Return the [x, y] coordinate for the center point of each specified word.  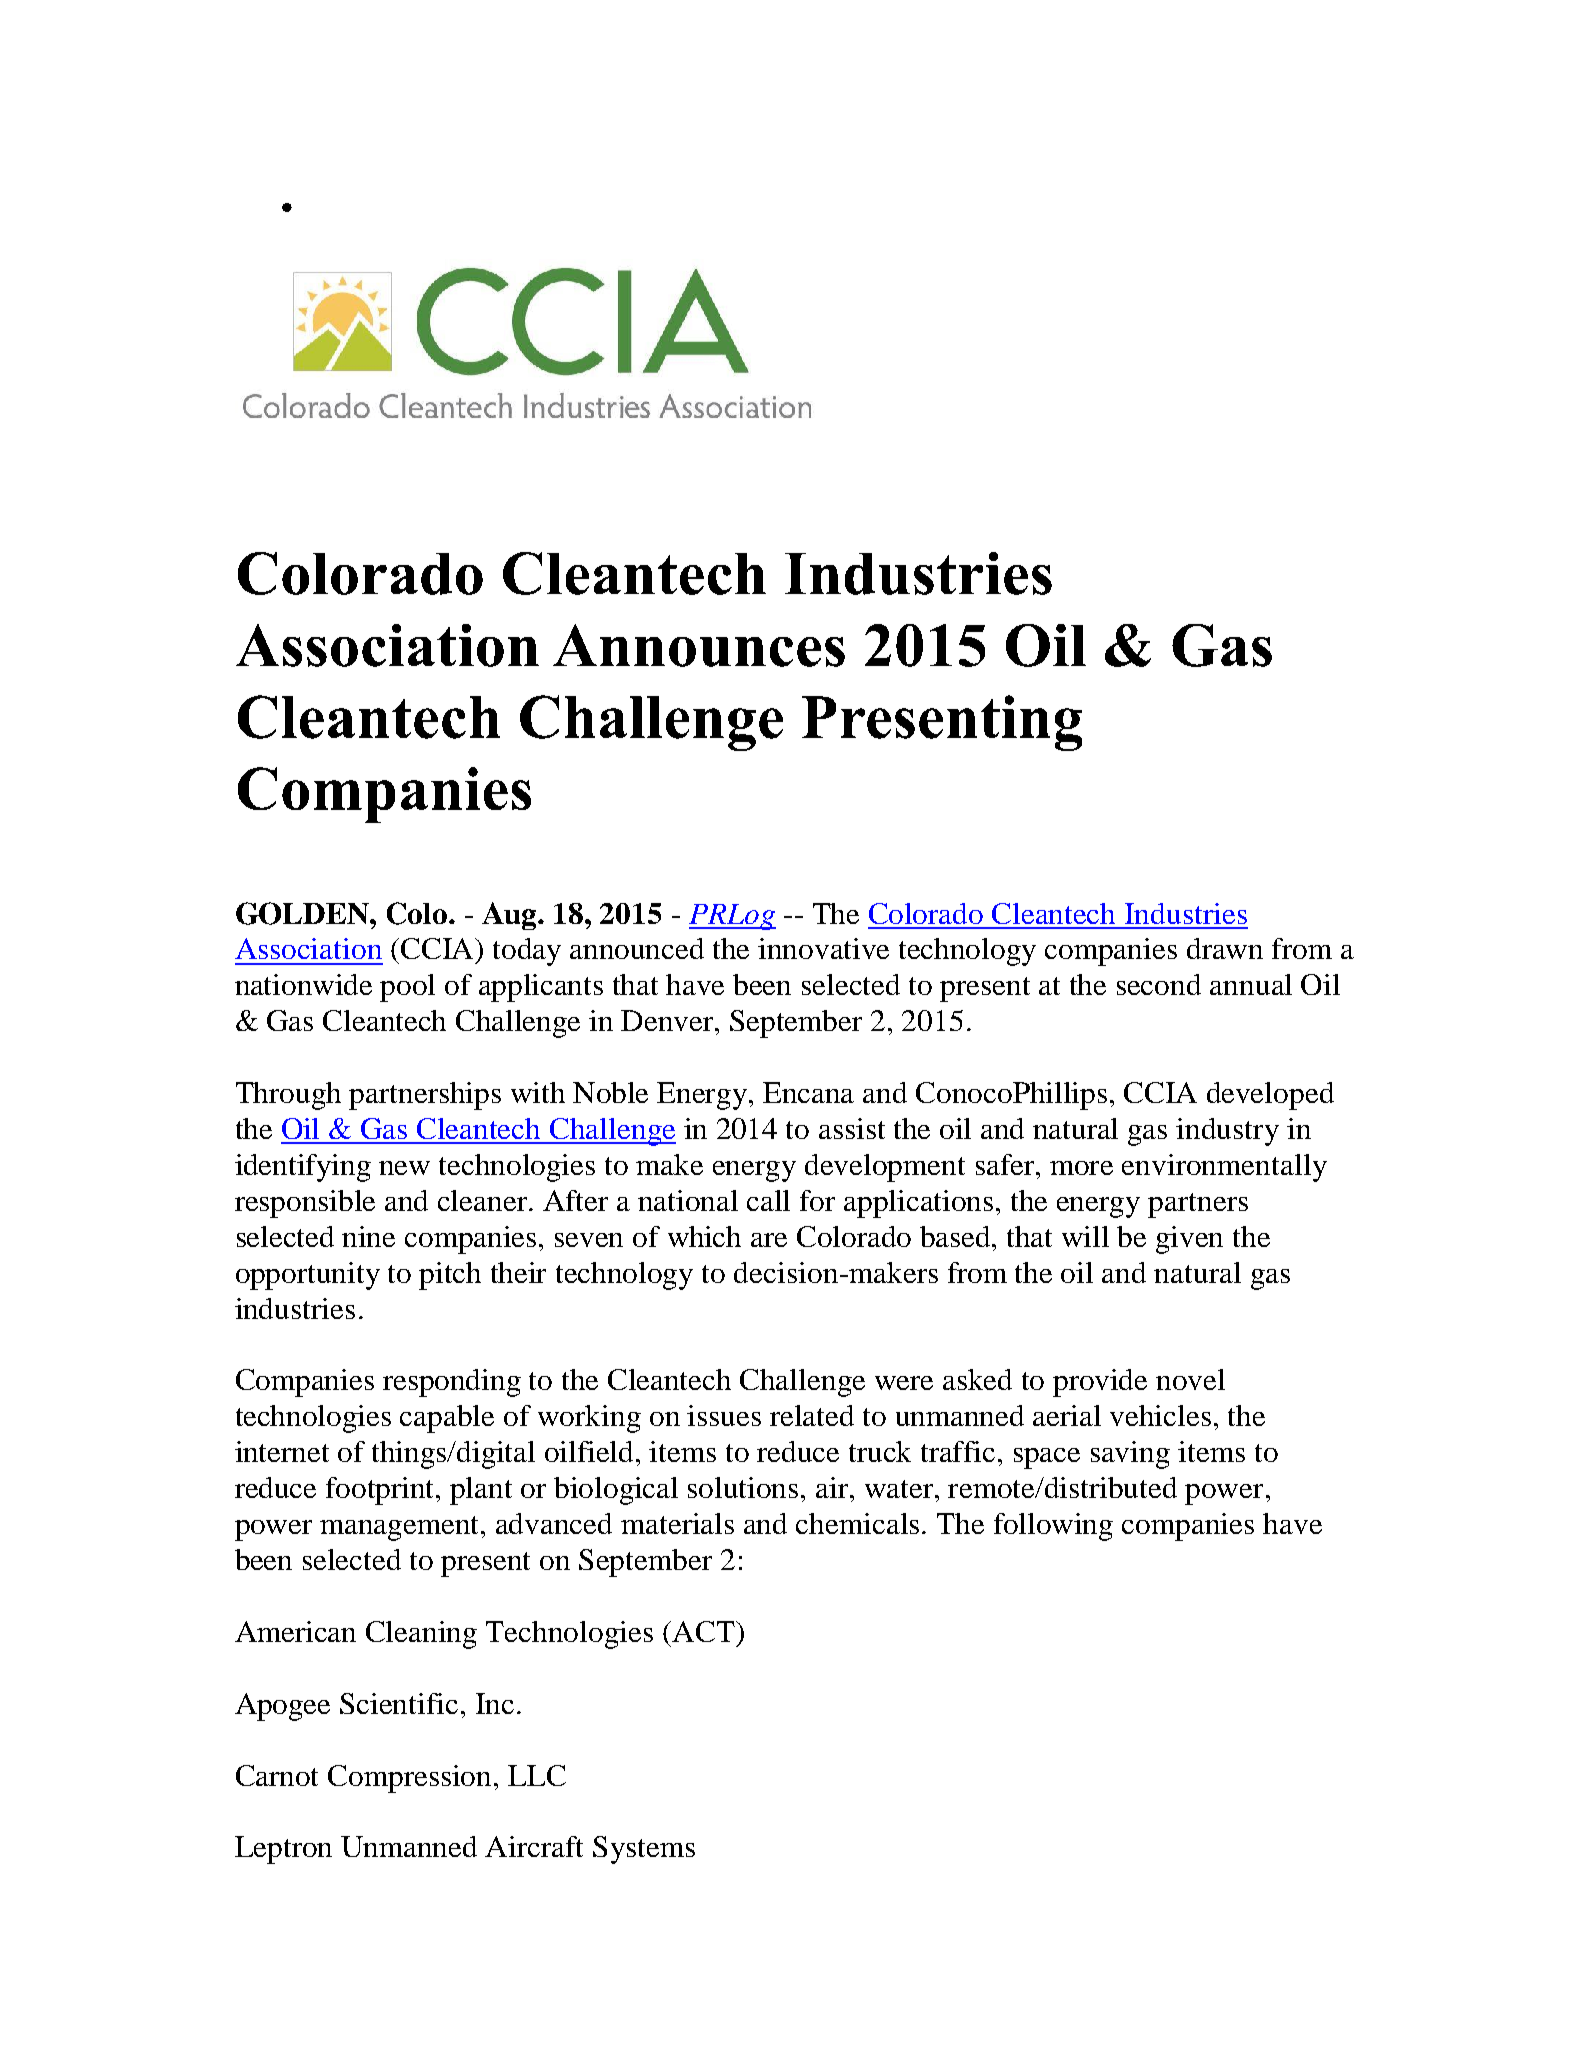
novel [1190, 1379]
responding [452, 1383]
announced [637, 948]
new [404, 1168]
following [1053, 1527]
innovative [823, 948]
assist [852, 1128]
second [1159, 984]
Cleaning [421, 1635]
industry [1227, 1132]
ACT [703, 1631]
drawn [1225, 948]
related [812, 1415]
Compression [411, 1779]
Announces [699, 645]
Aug [510, 916]
